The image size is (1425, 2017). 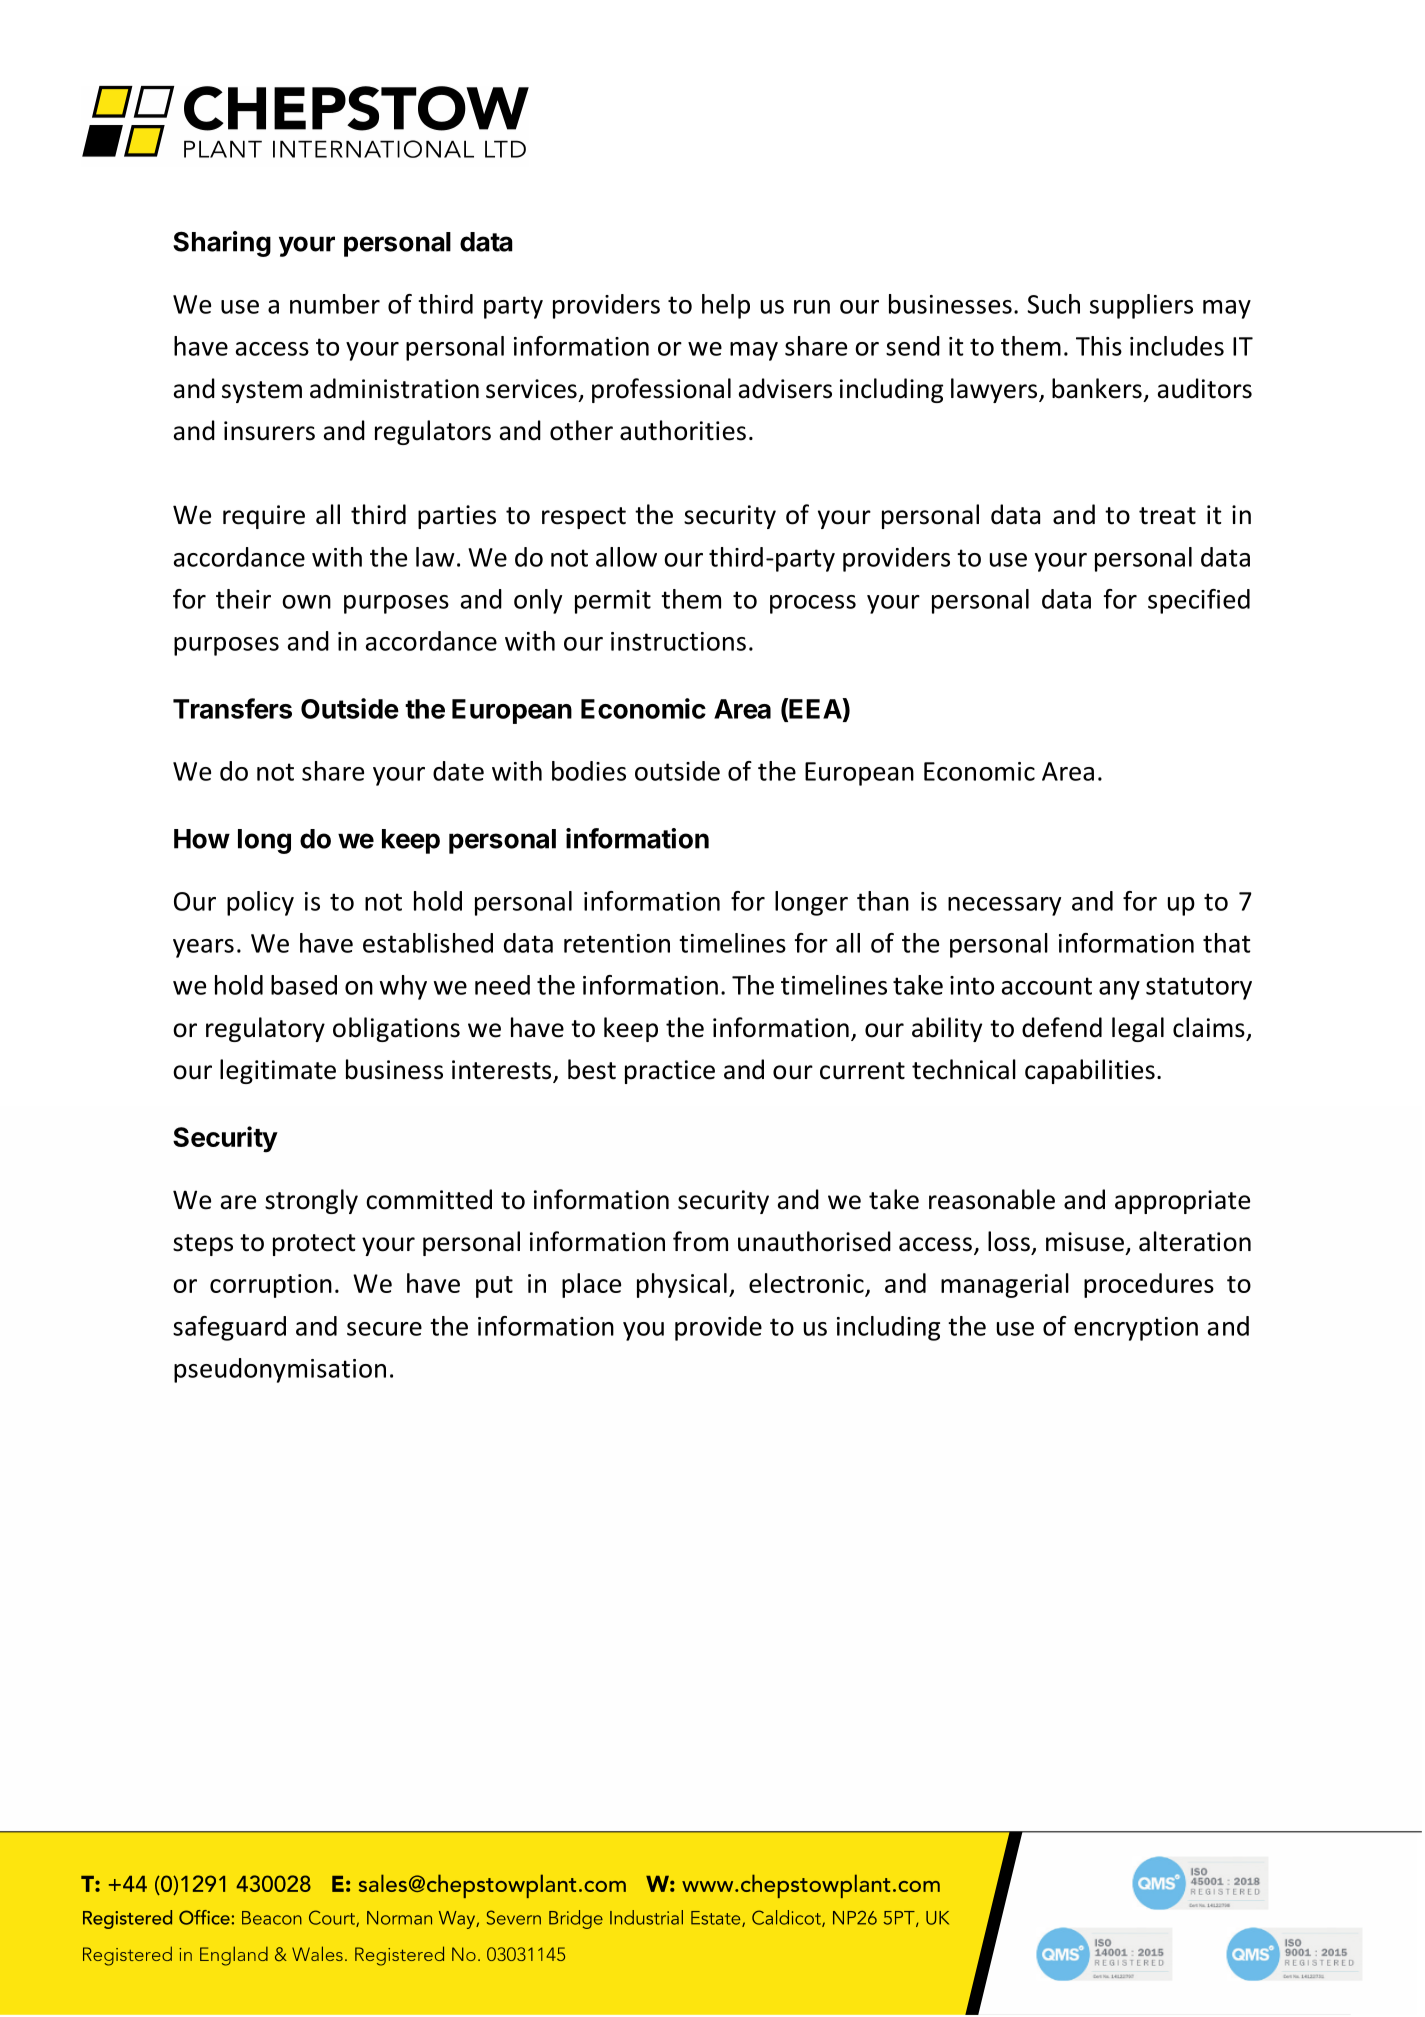 What do you see at coordinates (726, 306) in the document?
I see `help` at bounding box center [726, 306].
